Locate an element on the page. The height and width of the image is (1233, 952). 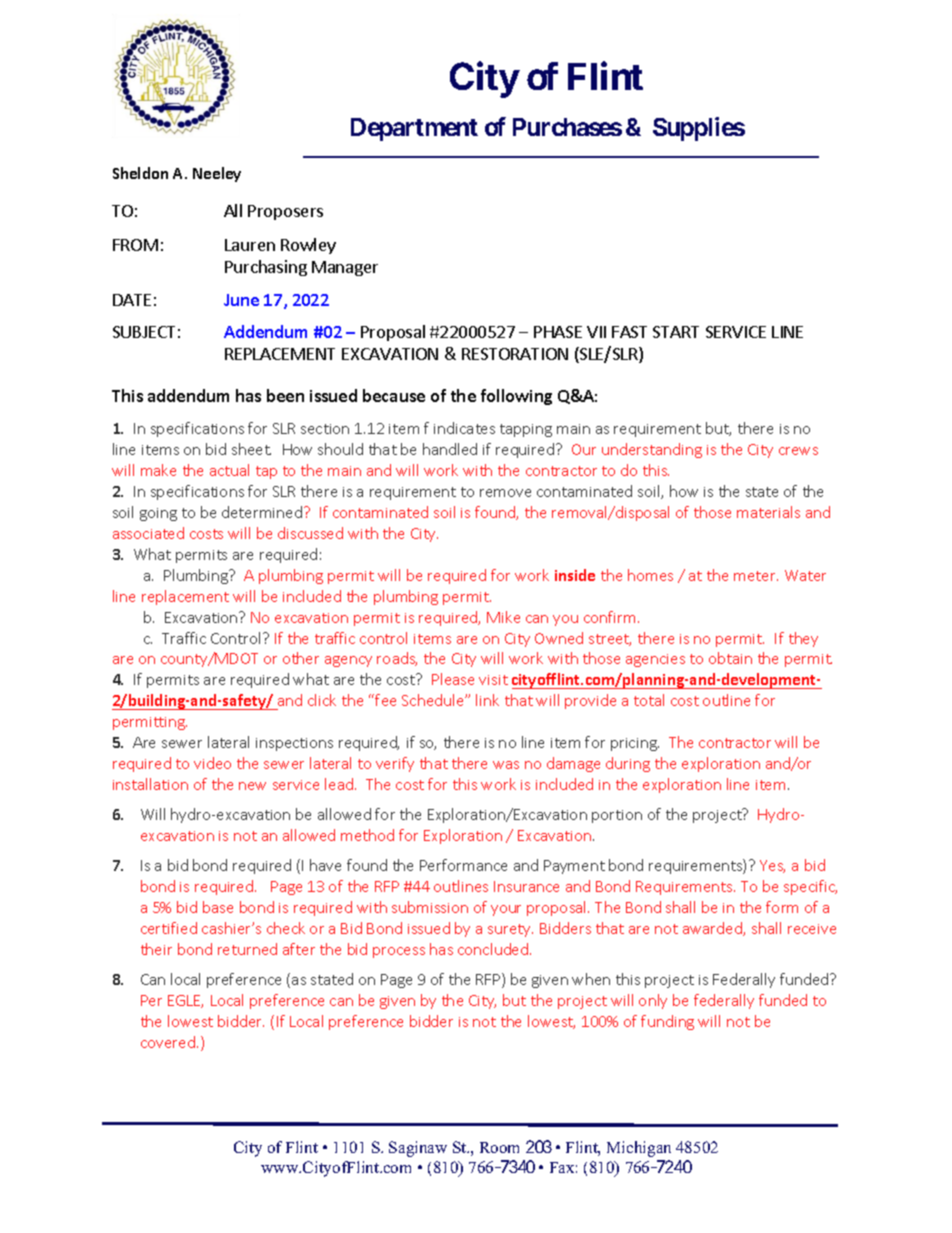
Yes is located at coordinates (772, 866).
